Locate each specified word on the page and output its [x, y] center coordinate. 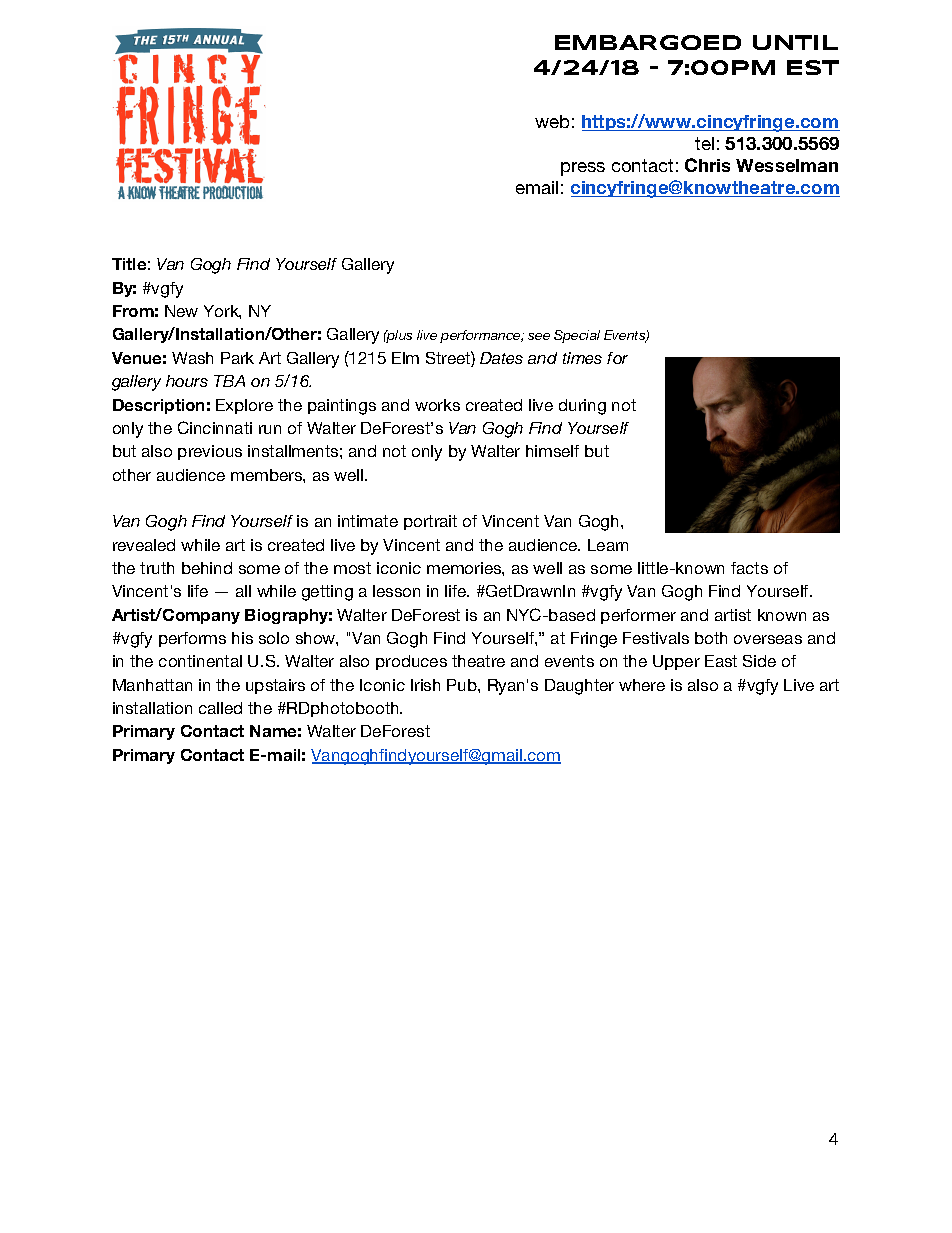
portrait [430, 522]
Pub [463, 685]
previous [210, 452]
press [583, 169]
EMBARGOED [648, 42]
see [539, 336]
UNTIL [795, 42]
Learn [608, 545]
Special [577, 336]
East [721, 661]
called [220, 708]
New [181, 311]
